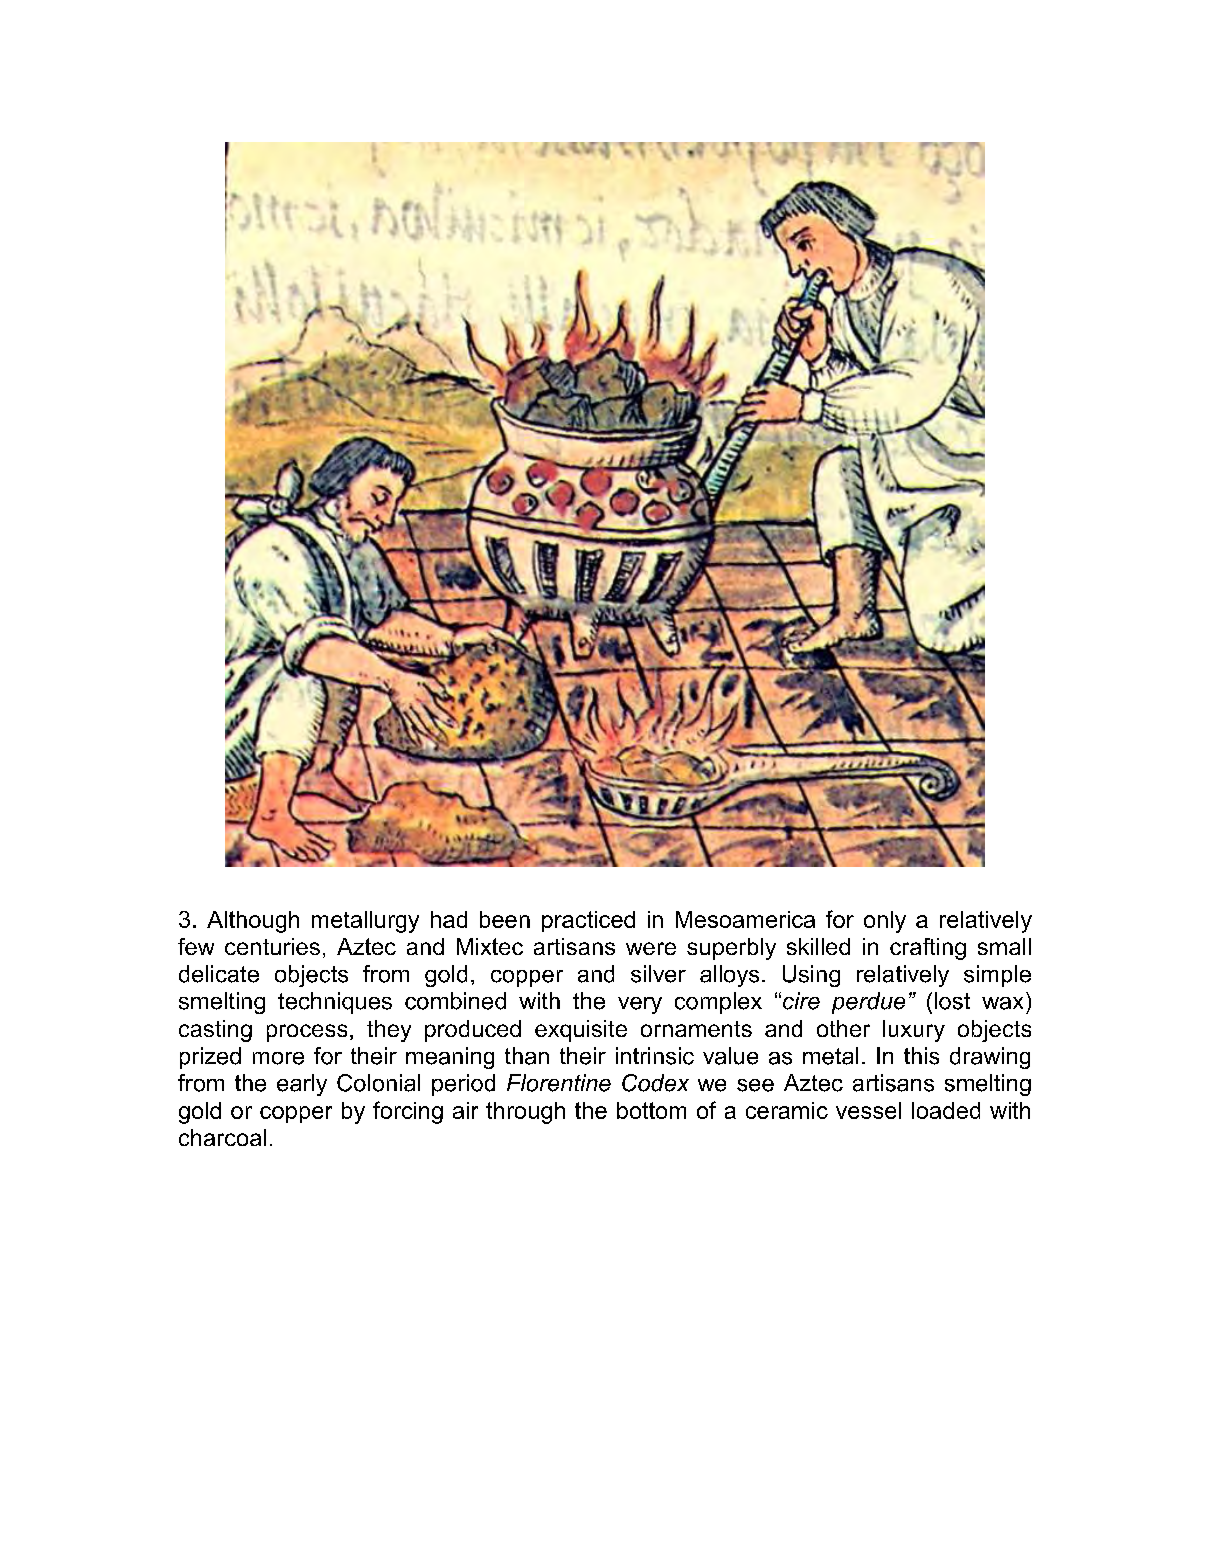  I want to click on lost, so click(952, 1001).
